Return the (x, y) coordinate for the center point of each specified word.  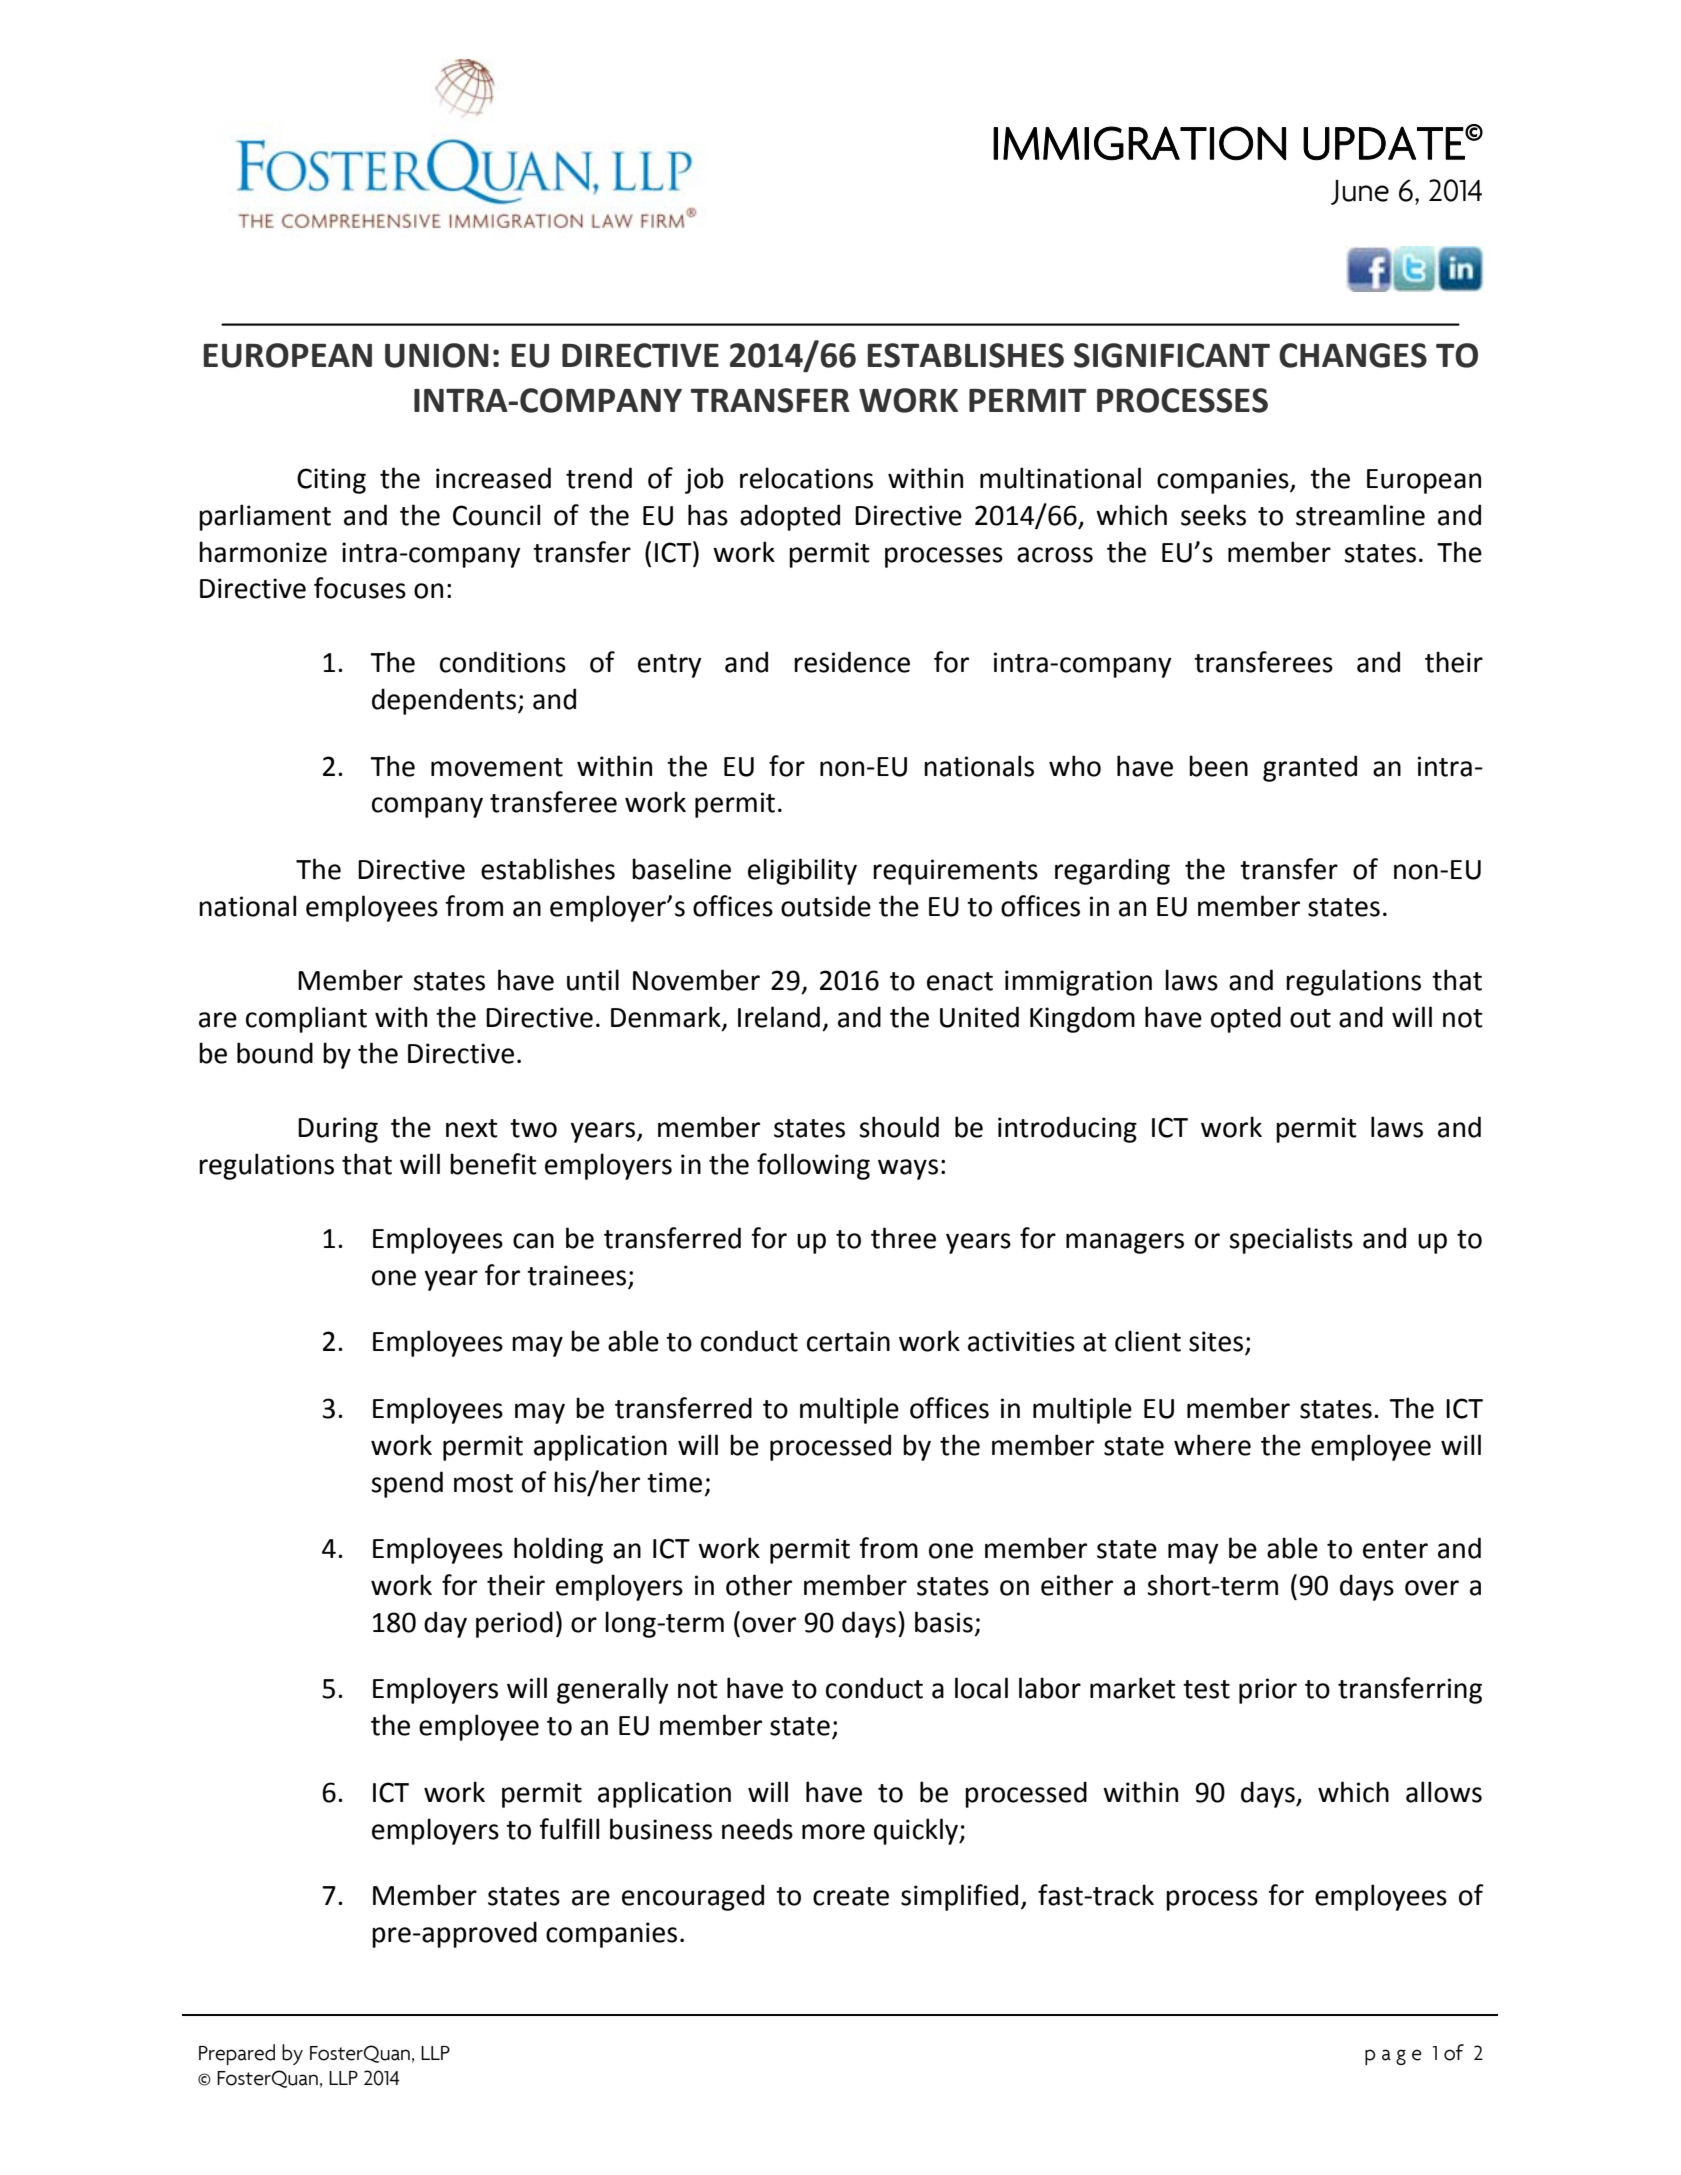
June (1360, 192)
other (759, 1585)
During (338, 1130)
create (851, 1896)
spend (407, 1484)
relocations (806, 478)
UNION (437, 355)
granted (1310, 768)
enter (1395, 1549)
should (899, 1127)
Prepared (237, 2054)
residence (852, 662)
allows (1444, 1792)
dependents (444, 701)
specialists (1291, 1240)
